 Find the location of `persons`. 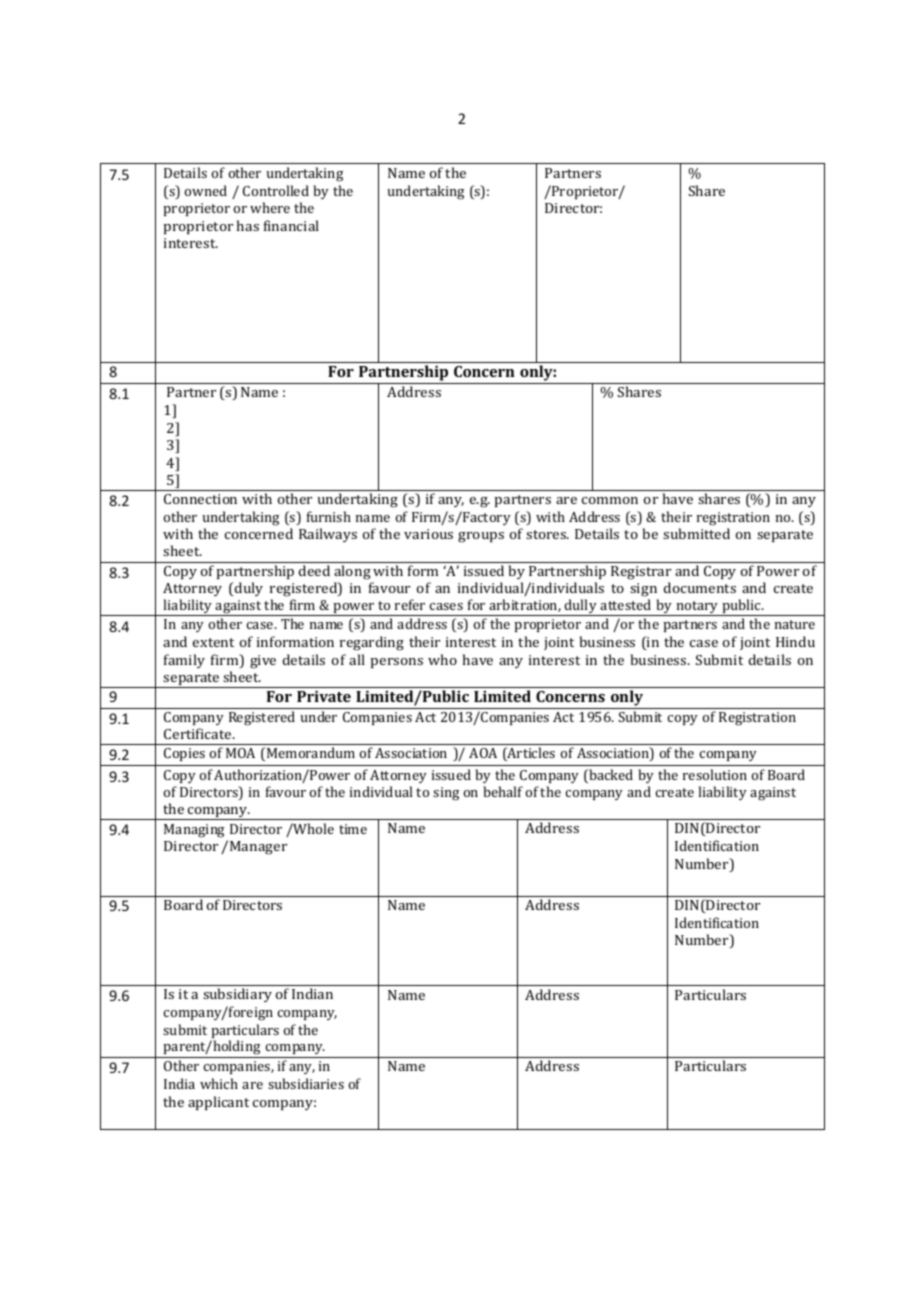

persons is located at coordinates (396, 663).
